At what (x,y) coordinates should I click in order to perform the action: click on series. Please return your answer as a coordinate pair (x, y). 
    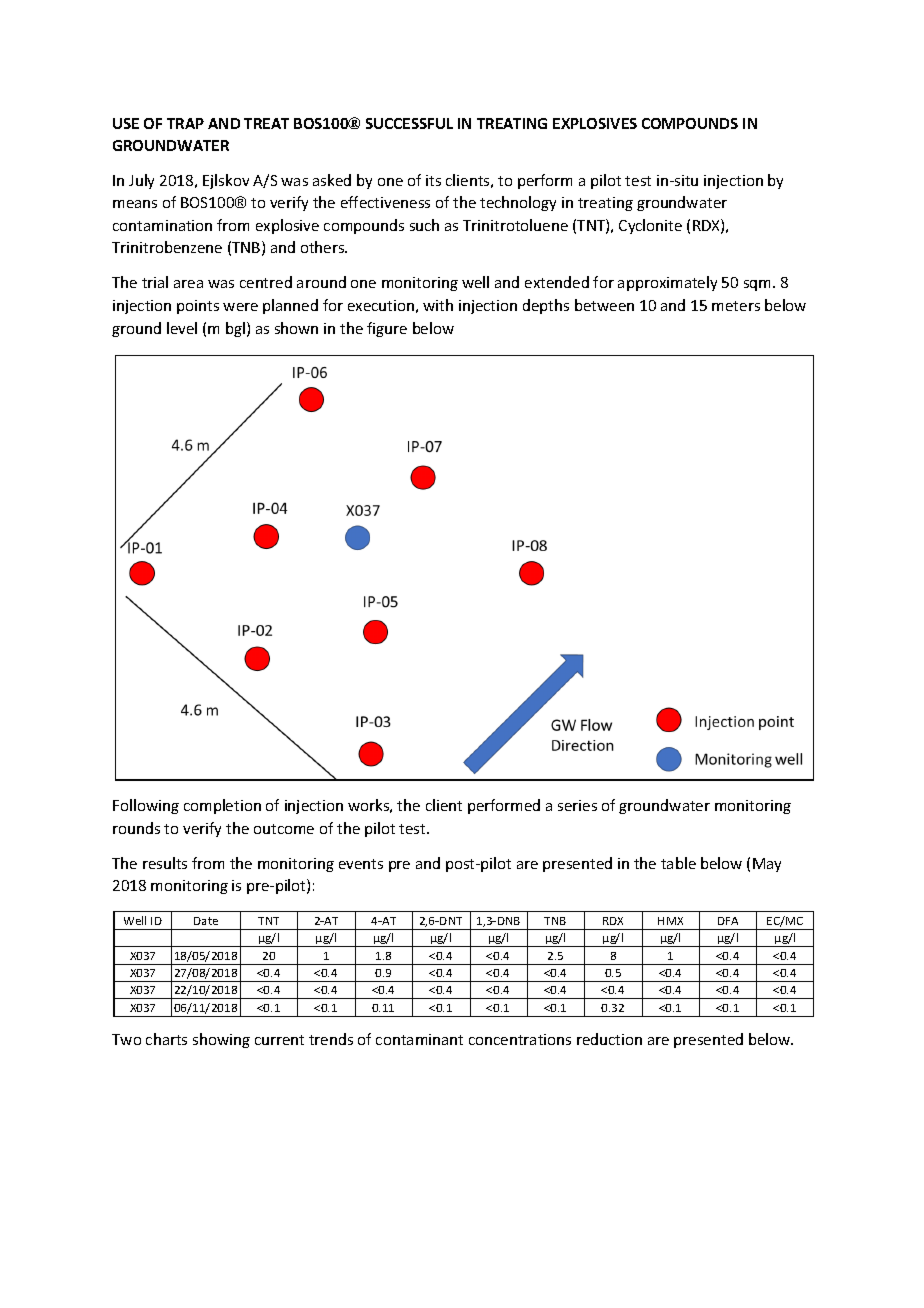
    Looking at the image, I should click on (577, 805).
